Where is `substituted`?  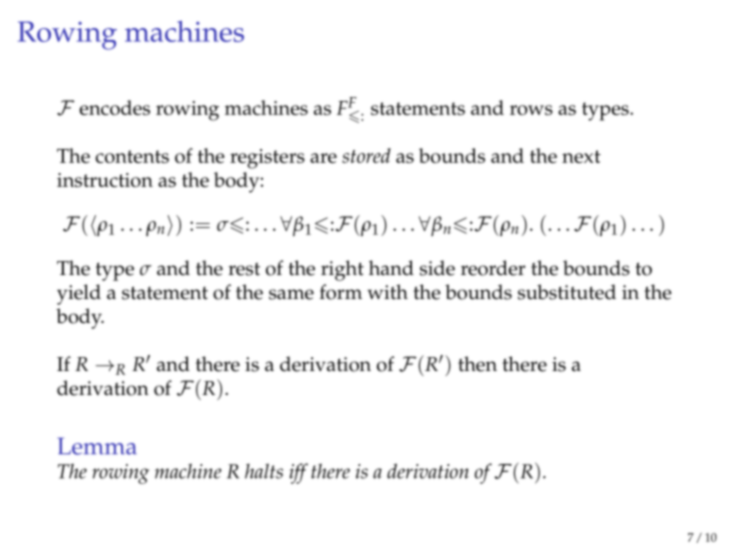
substituted is located at coordinates (567, 292).
